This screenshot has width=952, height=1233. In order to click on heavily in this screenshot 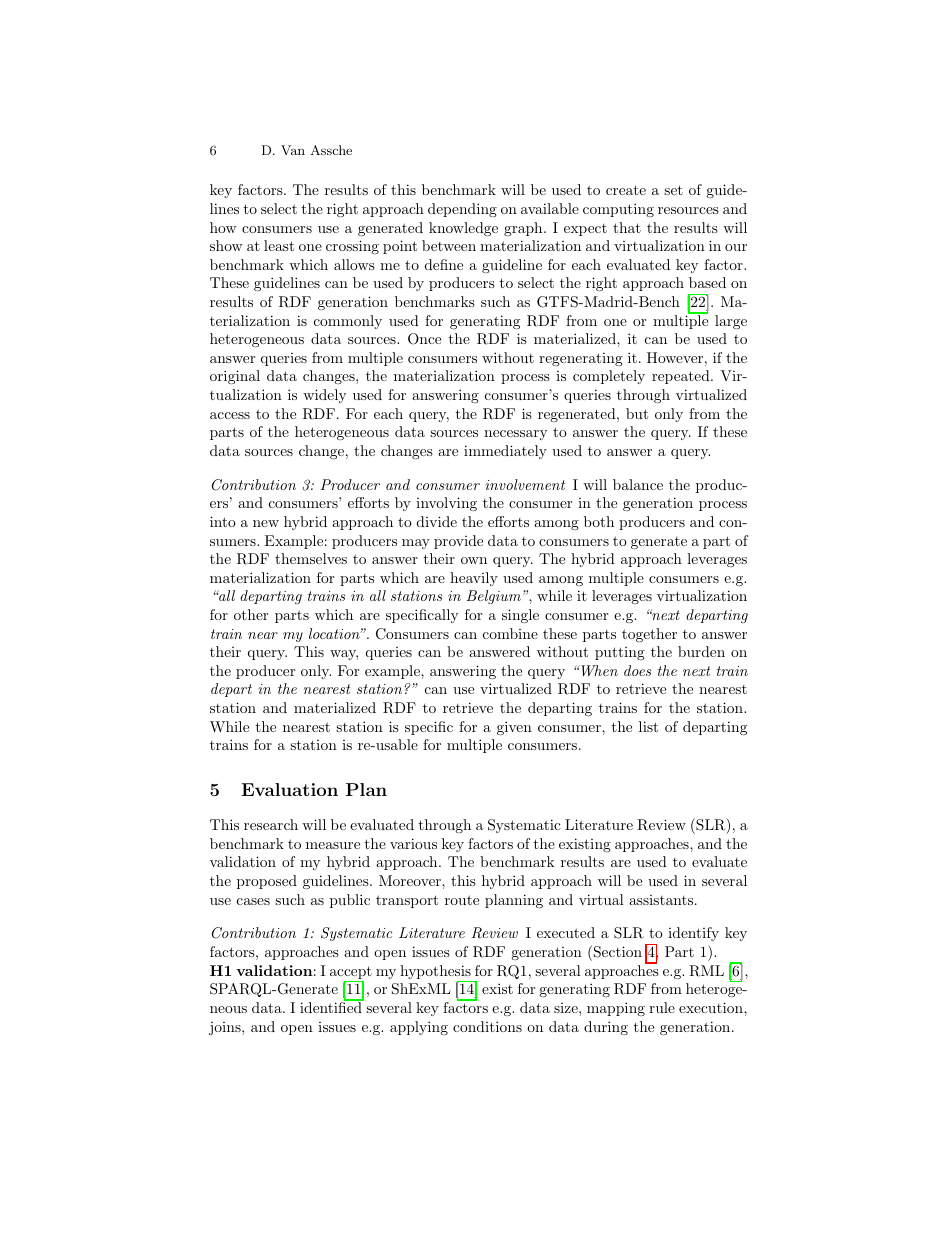, I will do `click(474, 579)`.
